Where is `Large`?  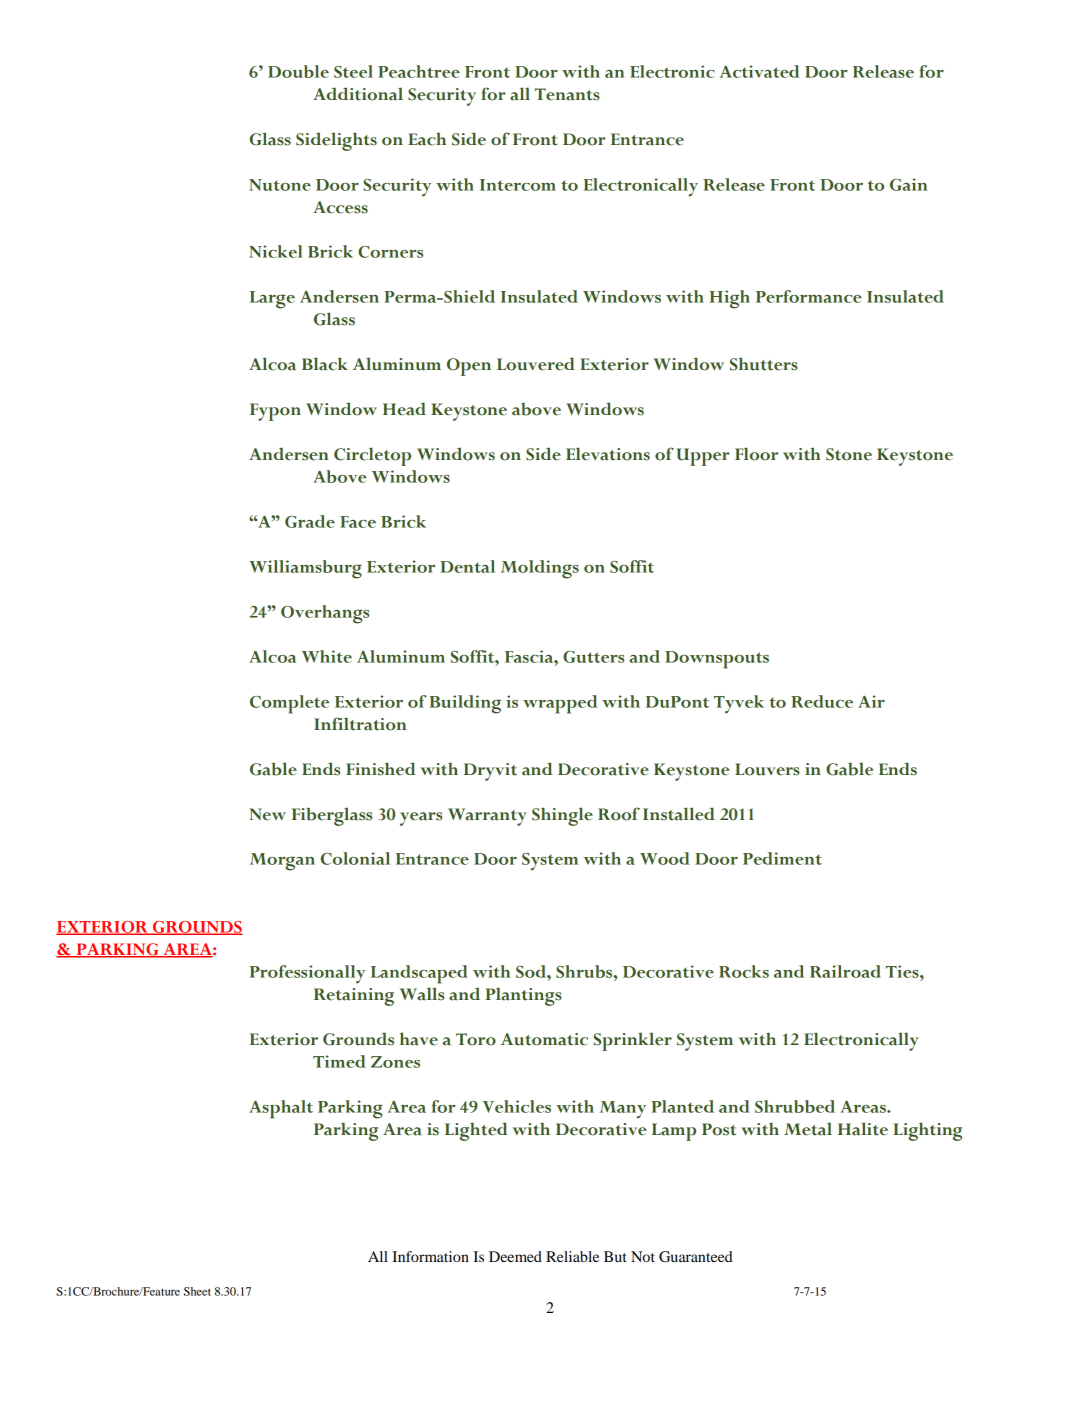
Large is located at coordinates (272, 300).
